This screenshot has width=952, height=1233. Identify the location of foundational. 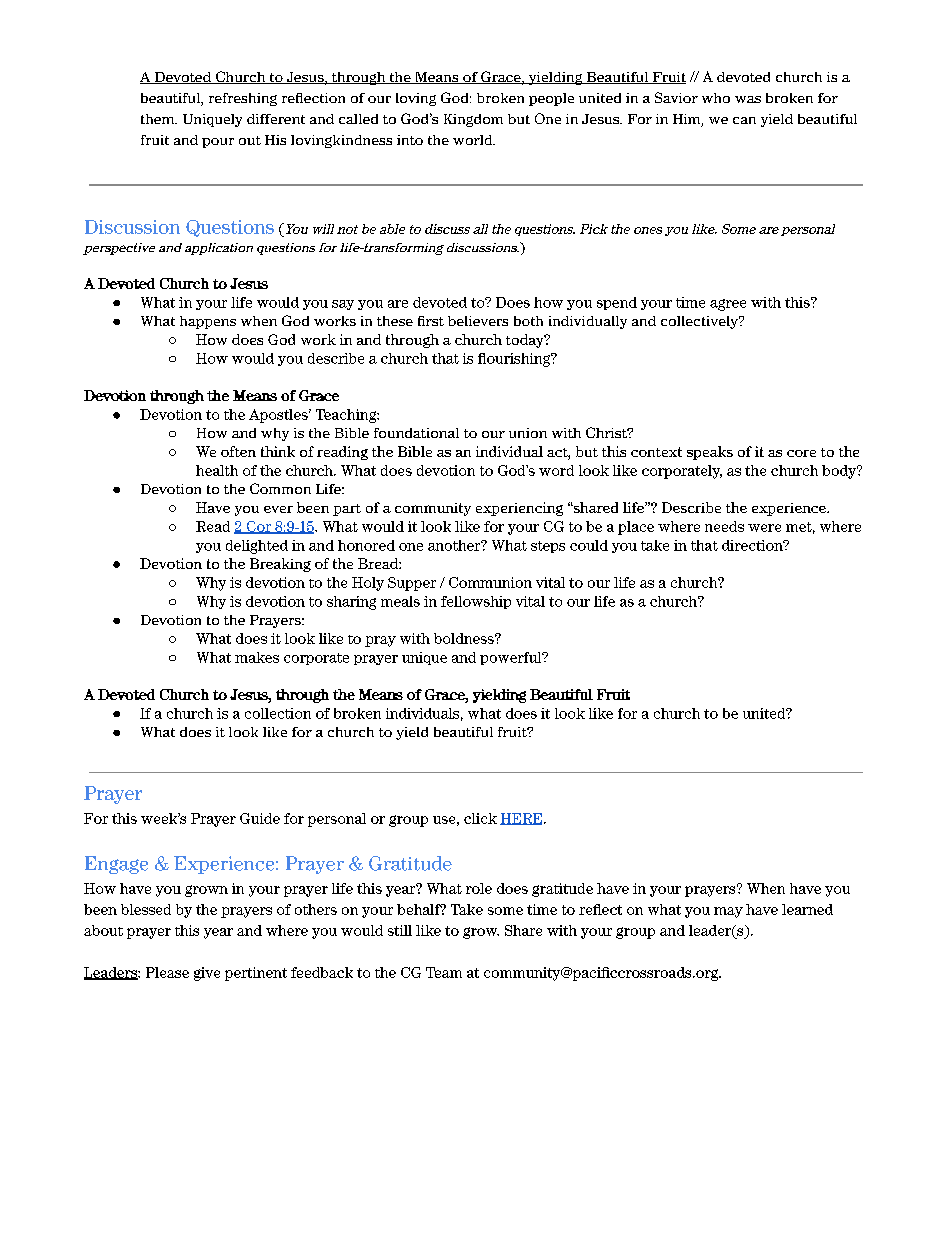
(416, 433).
